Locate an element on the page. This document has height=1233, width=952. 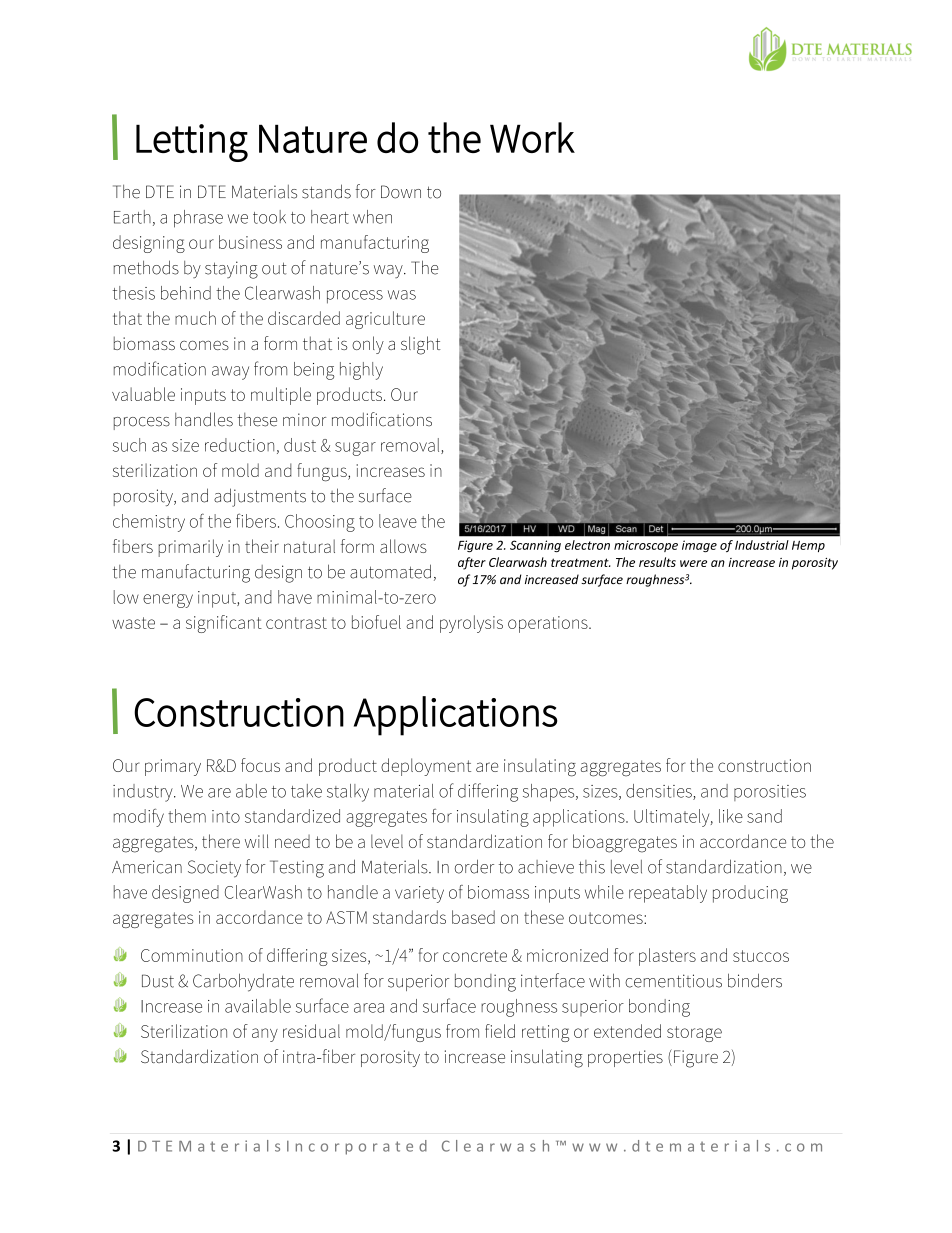
reduction is located at coordinates (239, 445).
